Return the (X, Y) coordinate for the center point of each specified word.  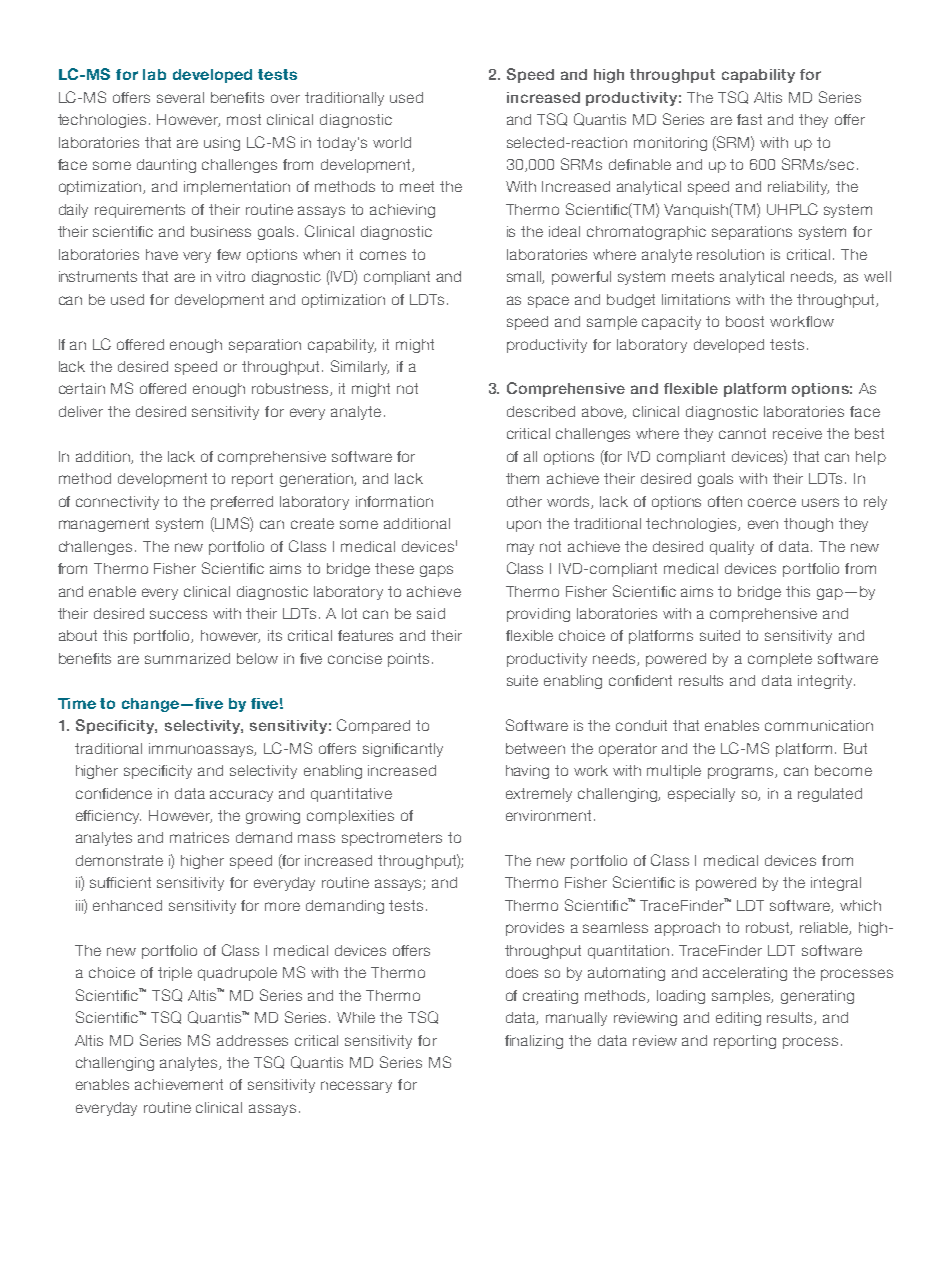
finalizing (534, 1042)
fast (749, 119)
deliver (81, 411)
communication (819, 725)
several (180, 97)
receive (797, 433)
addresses (252, 1040)
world (392, 142)
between (535, 748)
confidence (114, 793)
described (541, 411)
